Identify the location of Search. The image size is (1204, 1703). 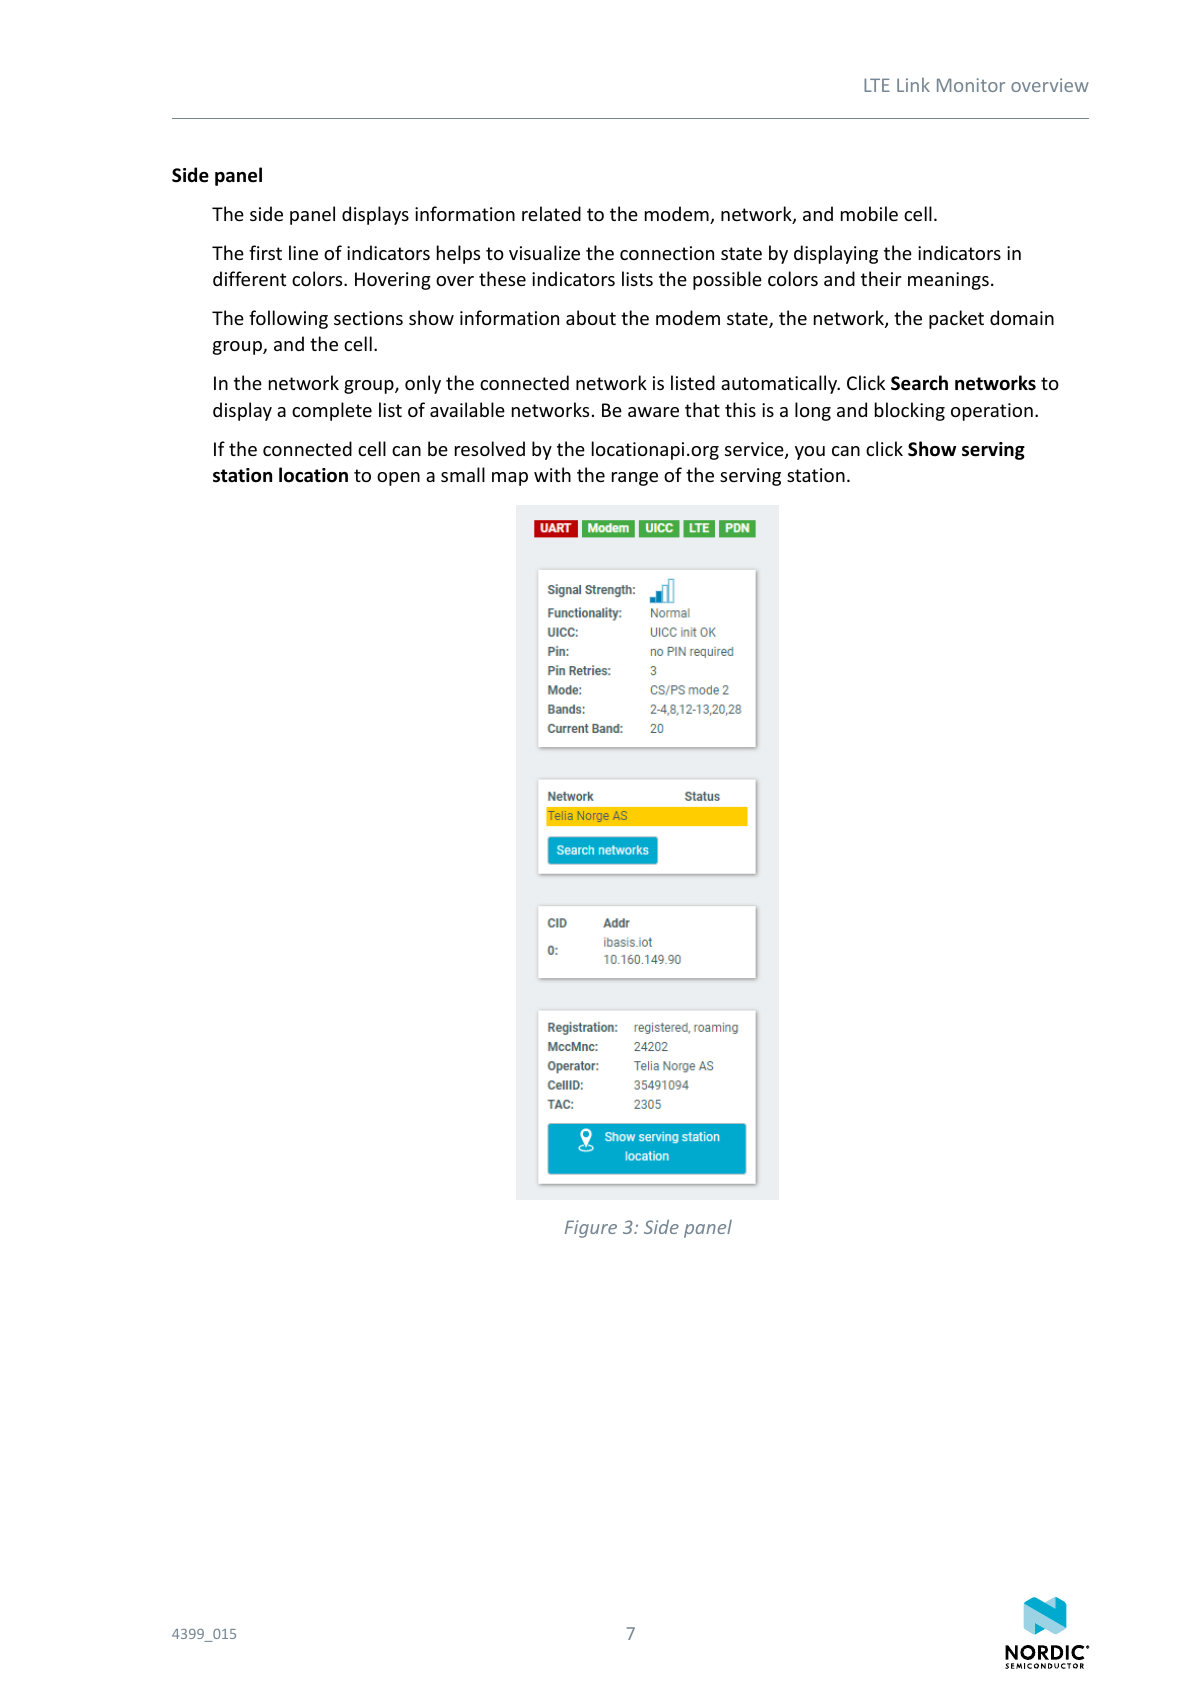
(919, 383).
